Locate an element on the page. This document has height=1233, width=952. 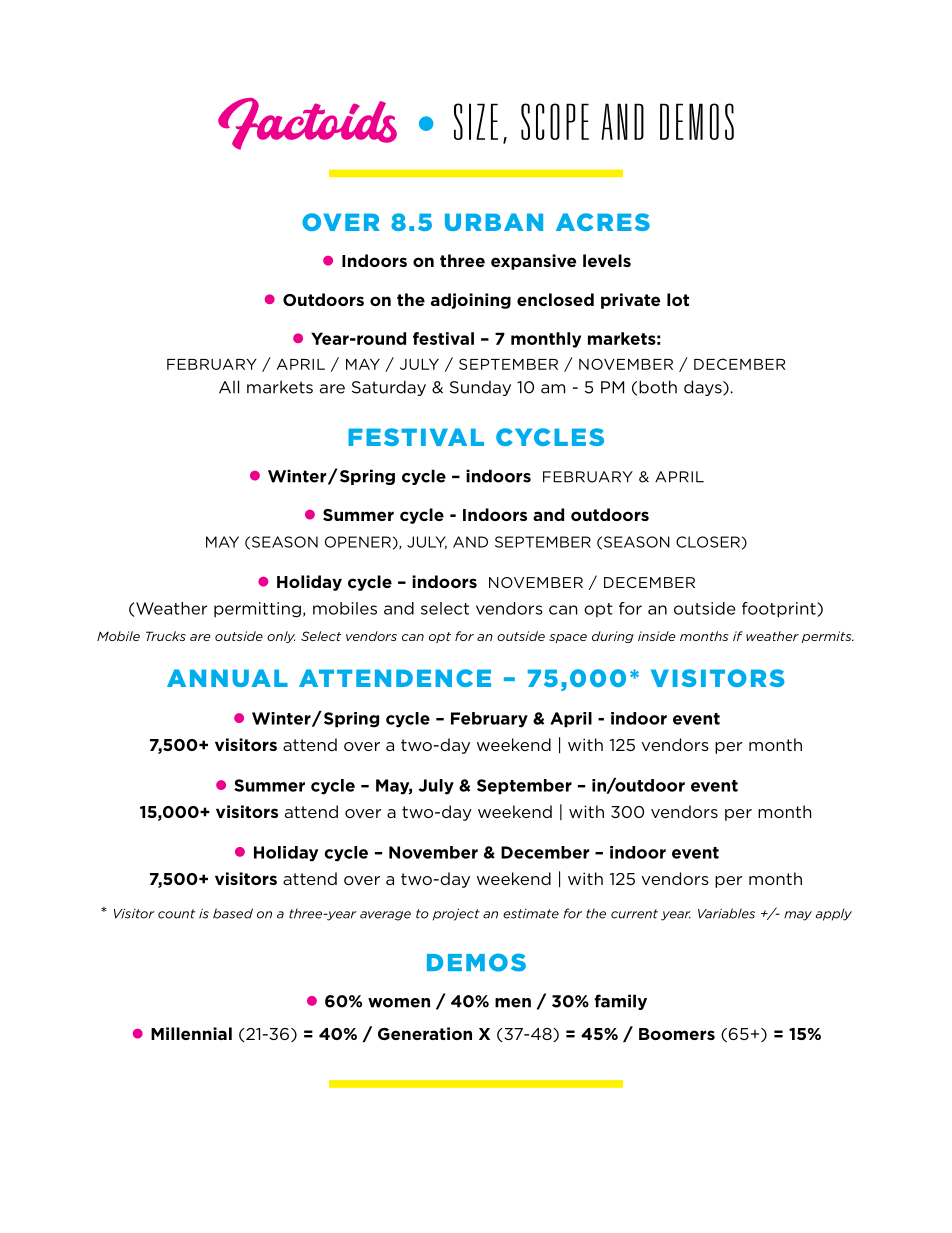
SIZE is located at coordinates (476, 121).
